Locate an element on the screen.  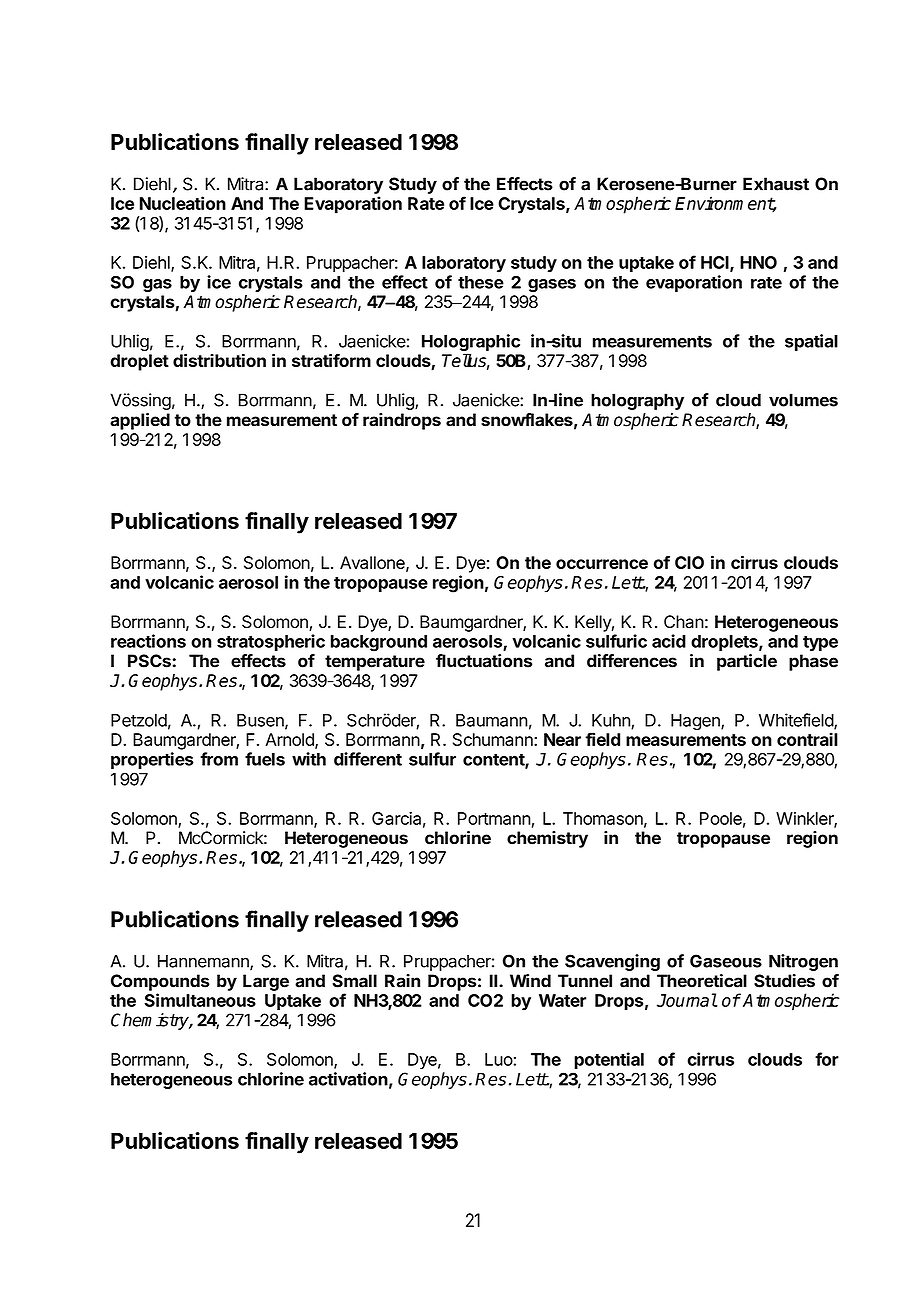
occurrence is located at coordinates (602, 564).
